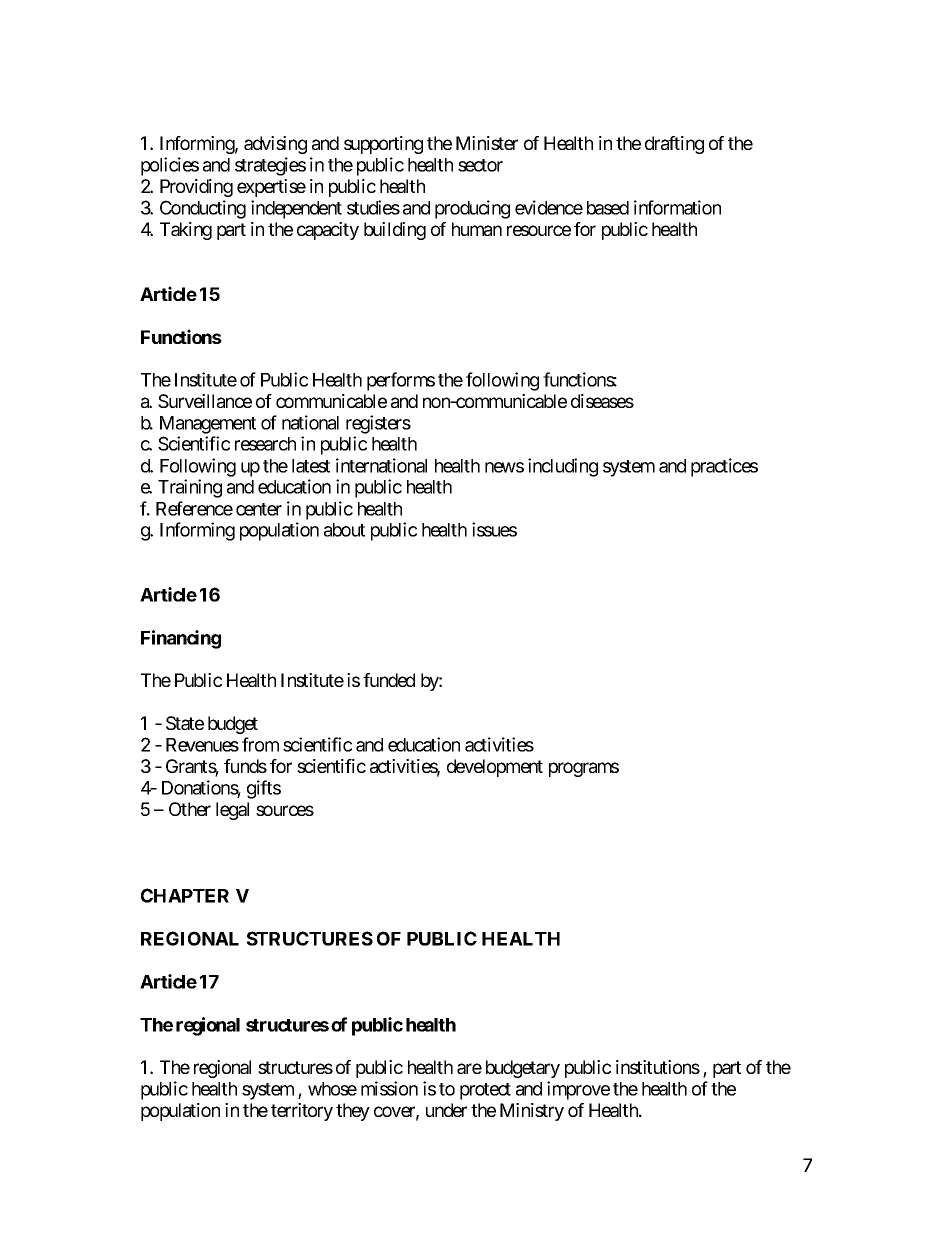  I want to click on based, so click(608, 208).
